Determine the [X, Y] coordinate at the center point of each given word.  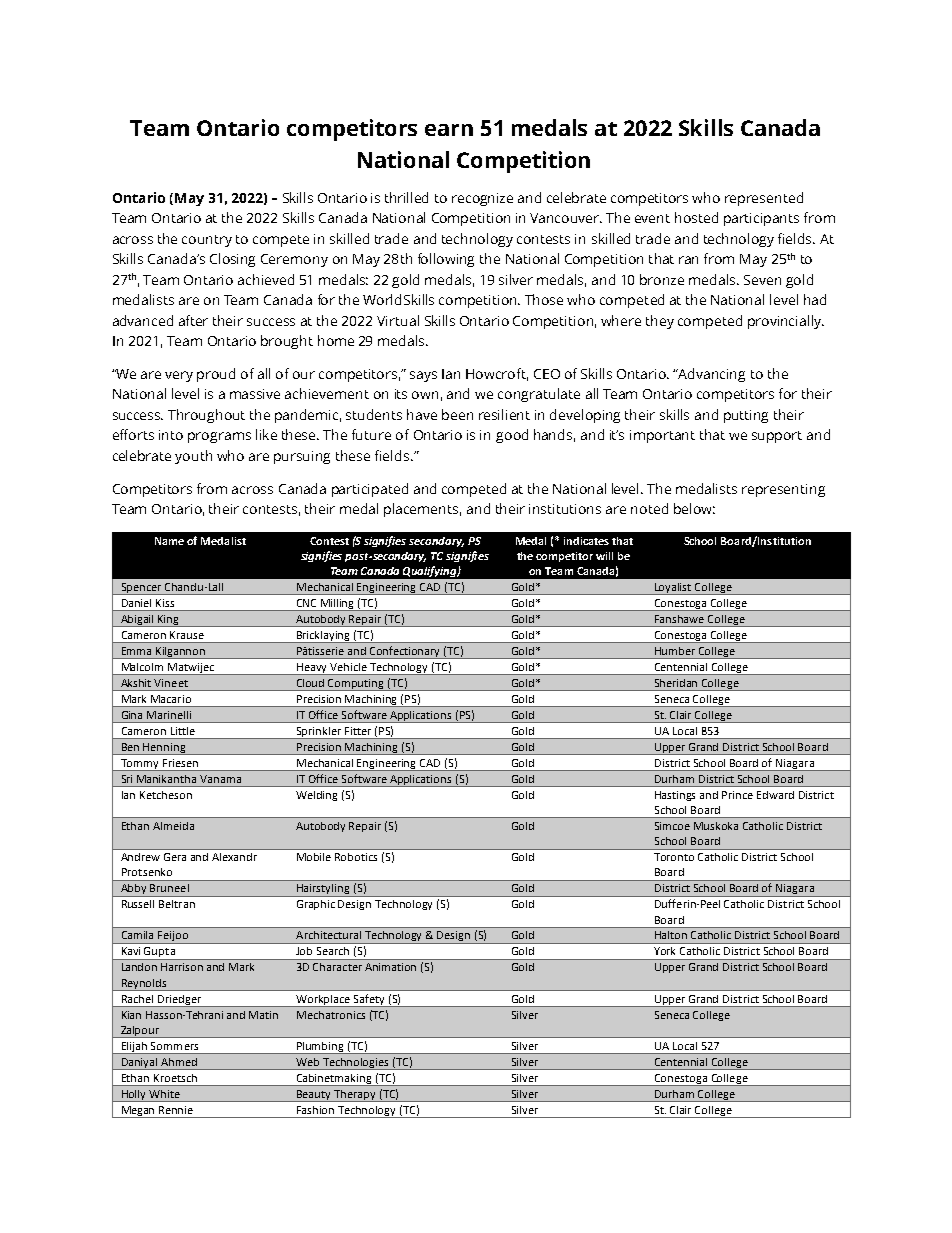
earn [449, 130]
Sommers [174, 1046]
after [193, 320]
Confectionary [405, 652]
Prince [737, 795]
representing [783, 490]
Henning [165, 749]
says [423, 376]
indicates [586, 541]
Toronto [674, 857]
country [207, 241]
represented [764, 199]
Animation [390, 967]
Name [169, 541]
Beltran [177, 904]
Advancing [711, 375]
